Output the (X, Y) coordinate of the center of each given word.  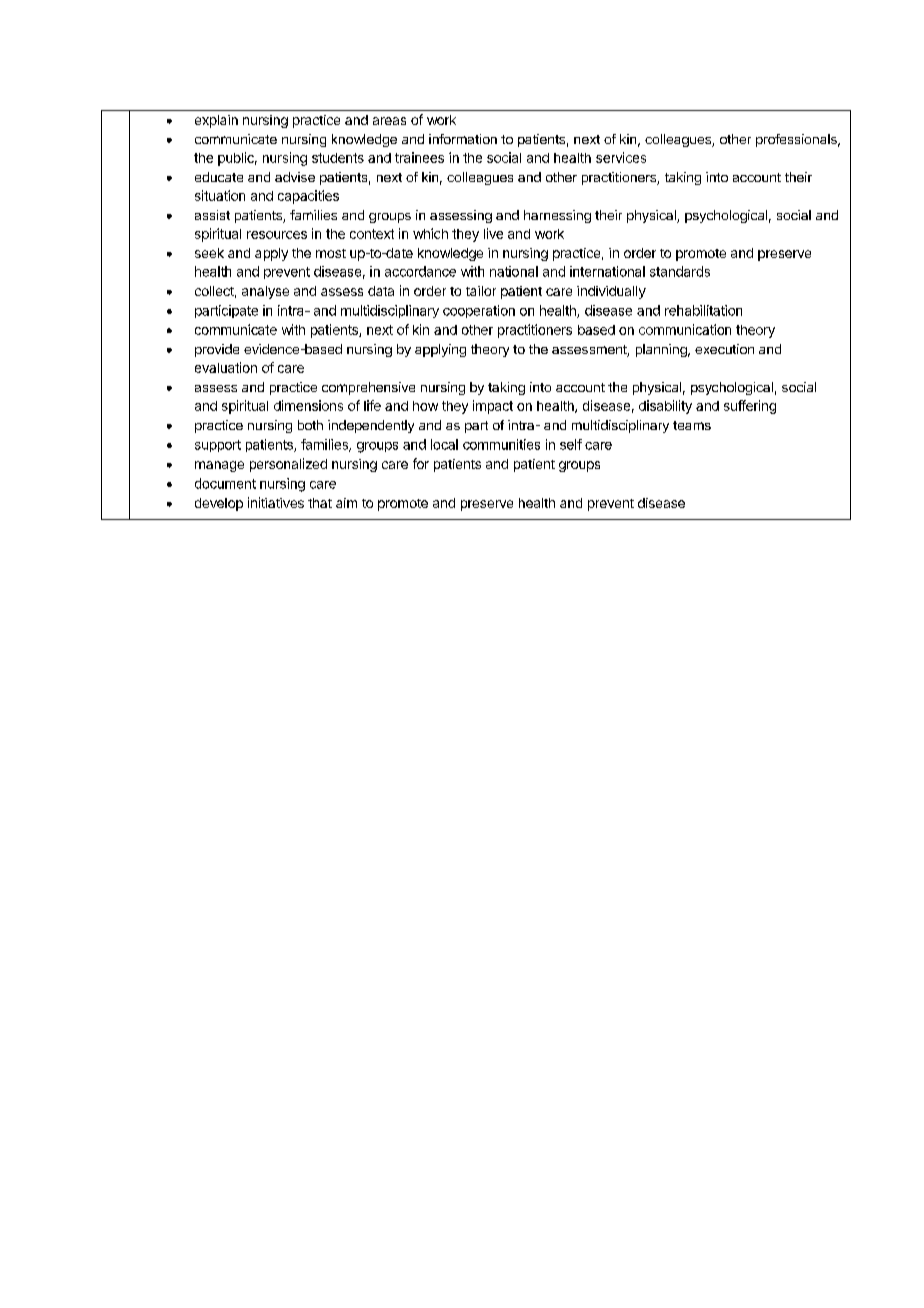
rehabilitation (703, 310)
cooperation (479, 311)
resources (277, 235)
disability (665, 407)
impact (493, 407)
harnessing (557, 216)
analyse (265, 292)
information (463, 139)
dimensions (308, 405)
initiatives (276, 502)
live (493, 233)
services (621, 157)
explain (216, 121)
